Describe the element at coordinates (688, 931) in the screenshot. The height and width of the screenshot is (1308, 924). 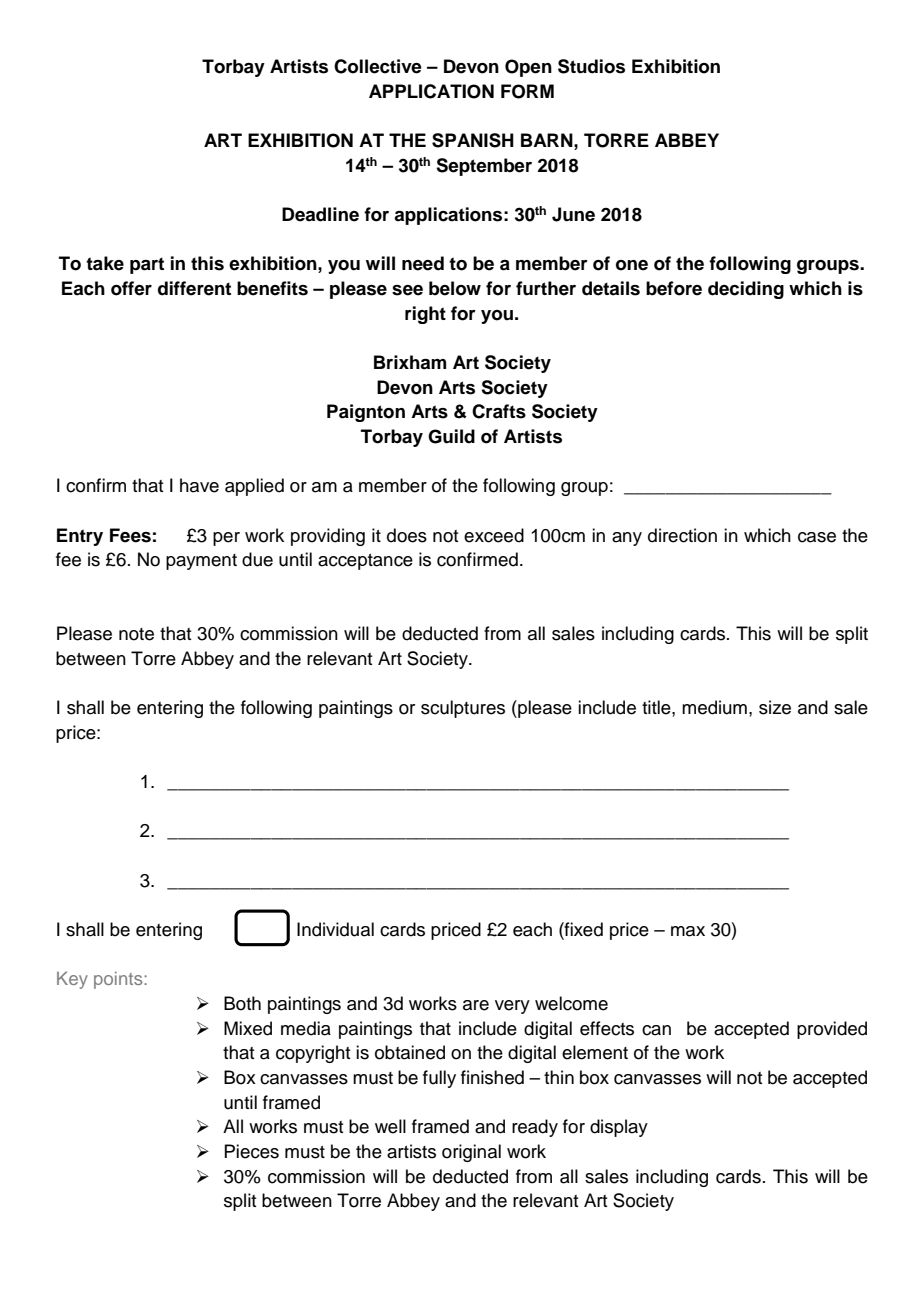
I see `max` at that location.
